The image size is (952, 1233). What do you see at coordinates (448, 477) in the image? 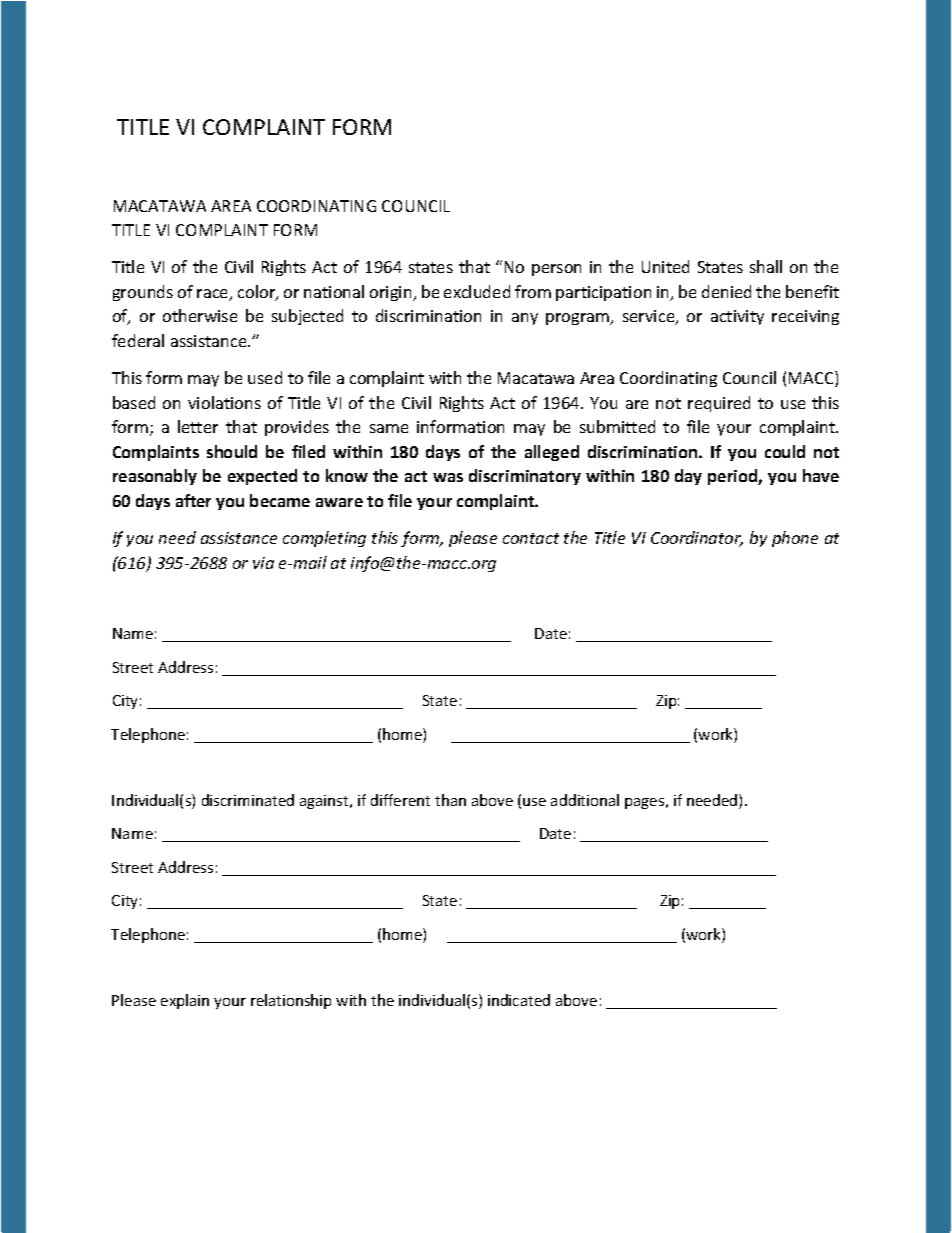
I see `was` at bounding box center [448, 477].
